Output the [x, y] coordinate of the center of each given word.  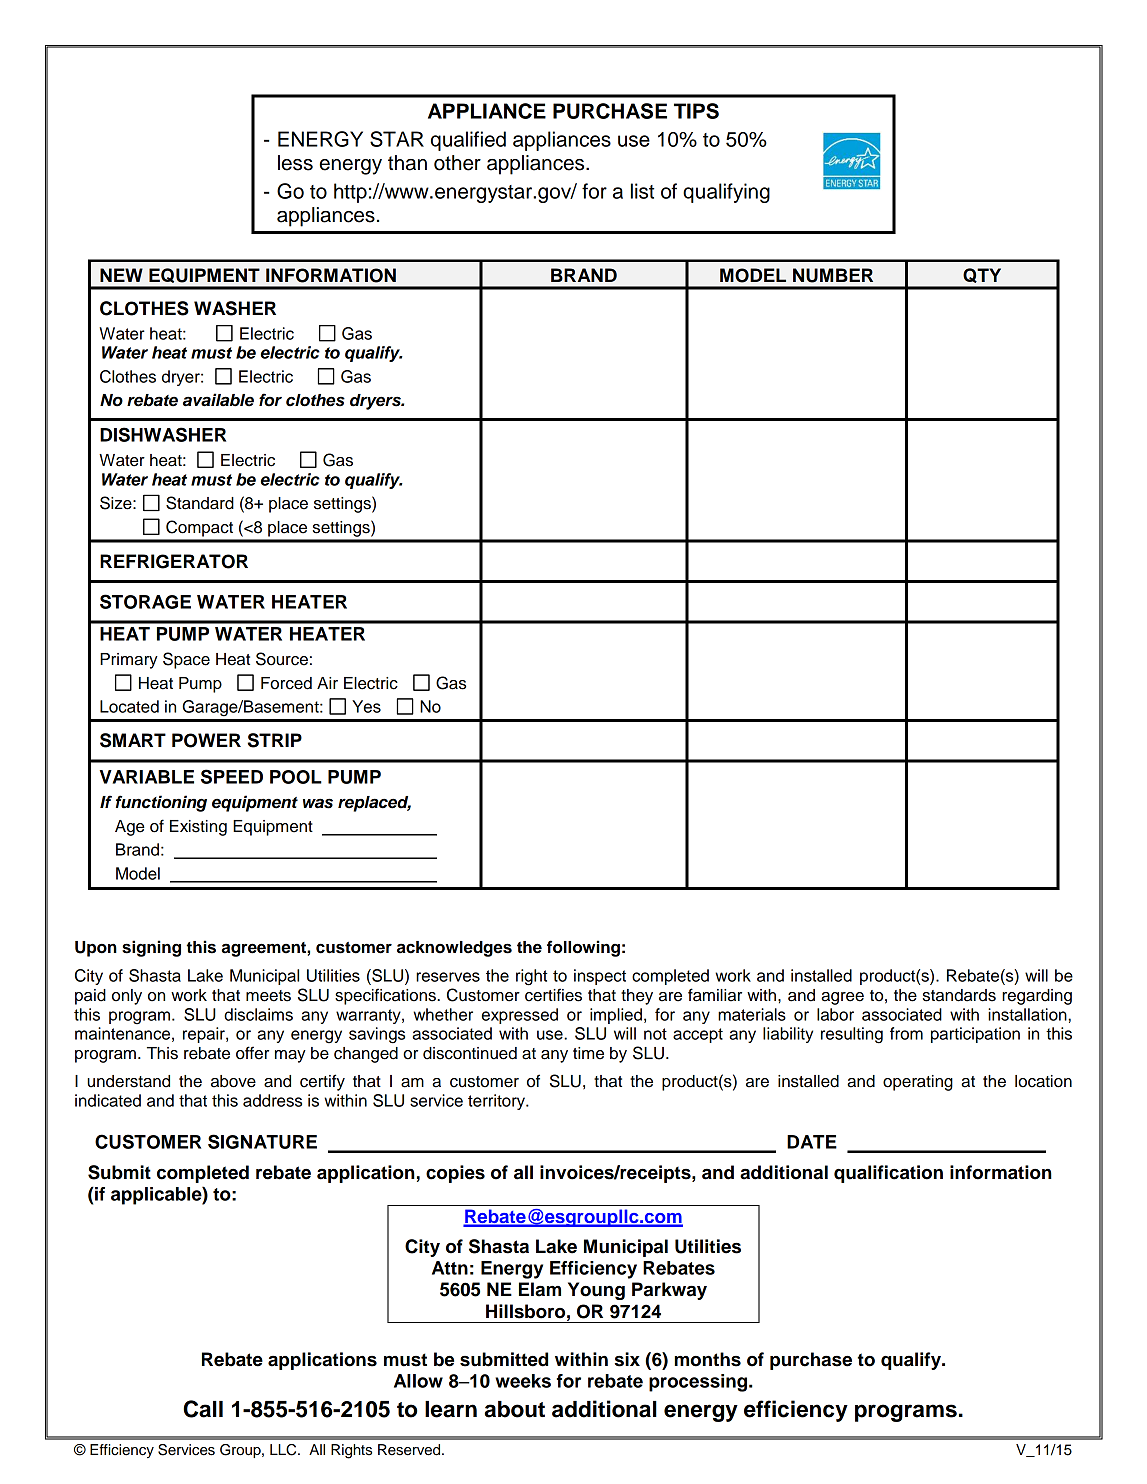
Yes [366, 706]
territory [498, 1102]
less [295, 163]
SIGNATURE [262, 1141]
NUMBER [833, 275]
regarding [1037, 997]
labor [835, 1014]
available [218, 400]
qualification [888, 1174]
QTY [982, 275]
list [642, 191]
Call [203, 1409]
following [583, 948]
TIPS [696, 111]
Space [186, 660]
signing [151, 948]
